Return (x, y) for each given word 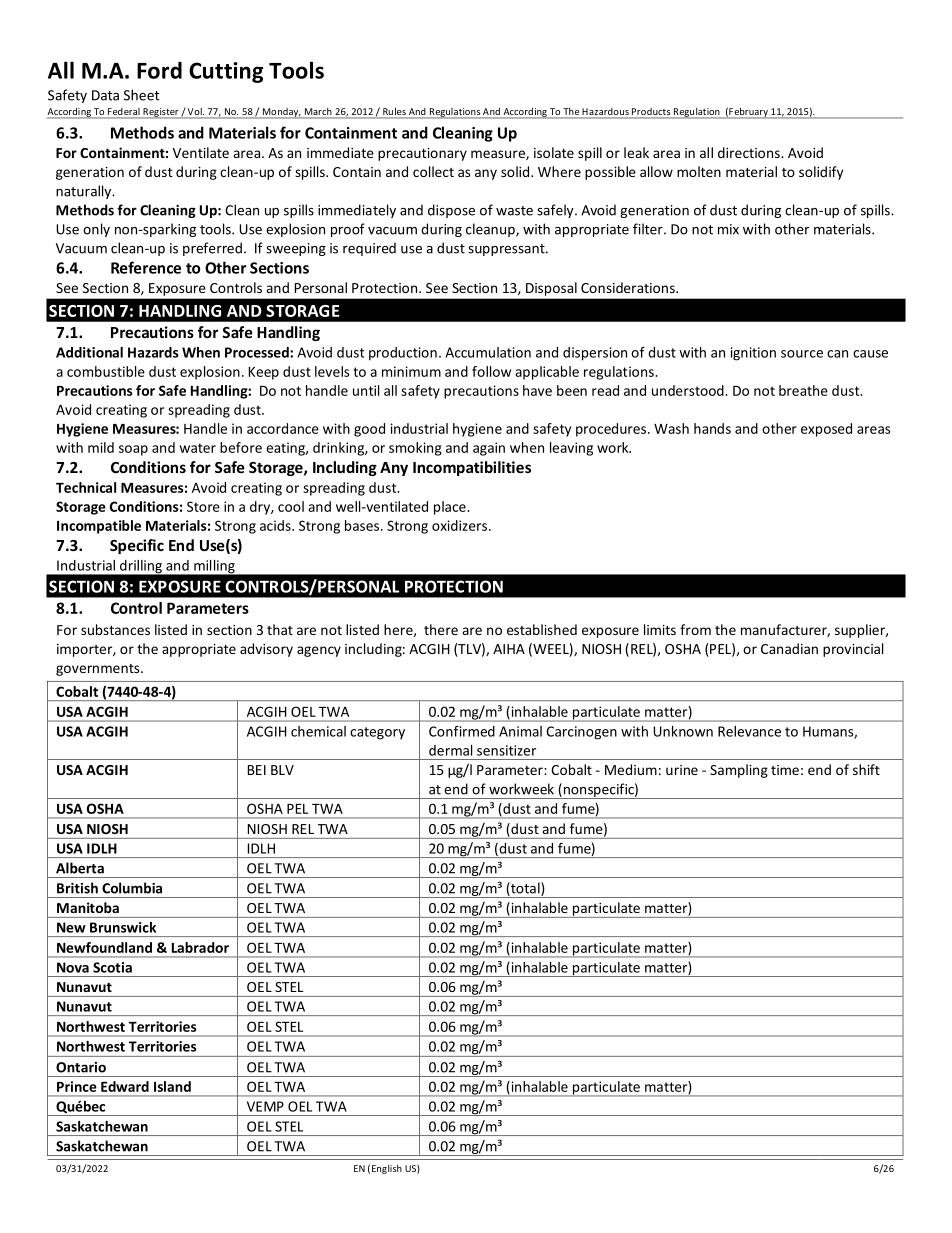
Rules (394, 111)
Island (172, 1086)
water (198, 448)
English (387, 1169)
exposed (826, 430)
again (489, 449)
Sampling (739, 771)
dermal (450, 750)
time (785, 770)
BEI (257, 770)
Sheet (142, 95)
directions (750, 152)
